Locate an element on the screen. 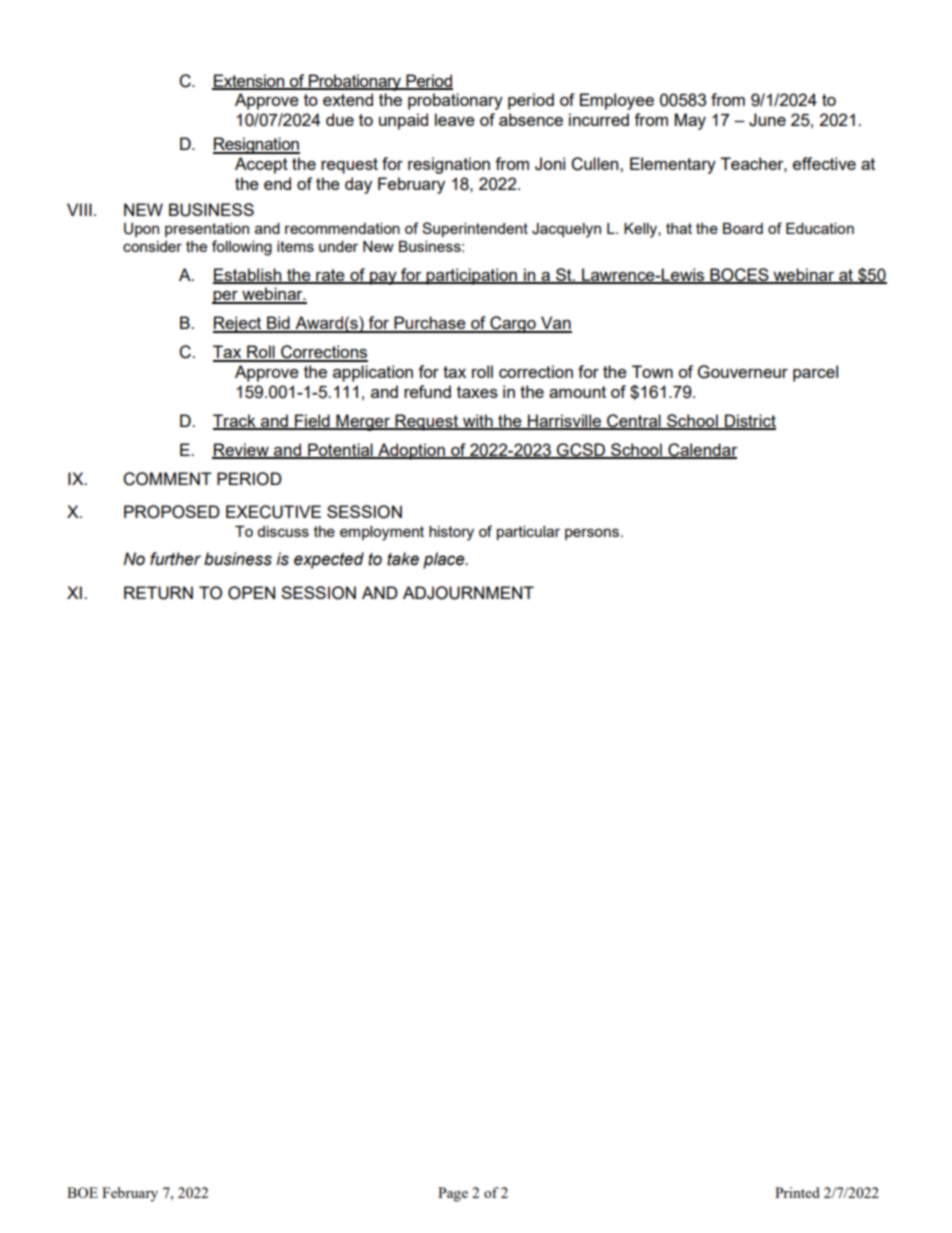 Image resolution: width=952 pixels, height=1233 pixels. June is located at coordinates (767, 120).
